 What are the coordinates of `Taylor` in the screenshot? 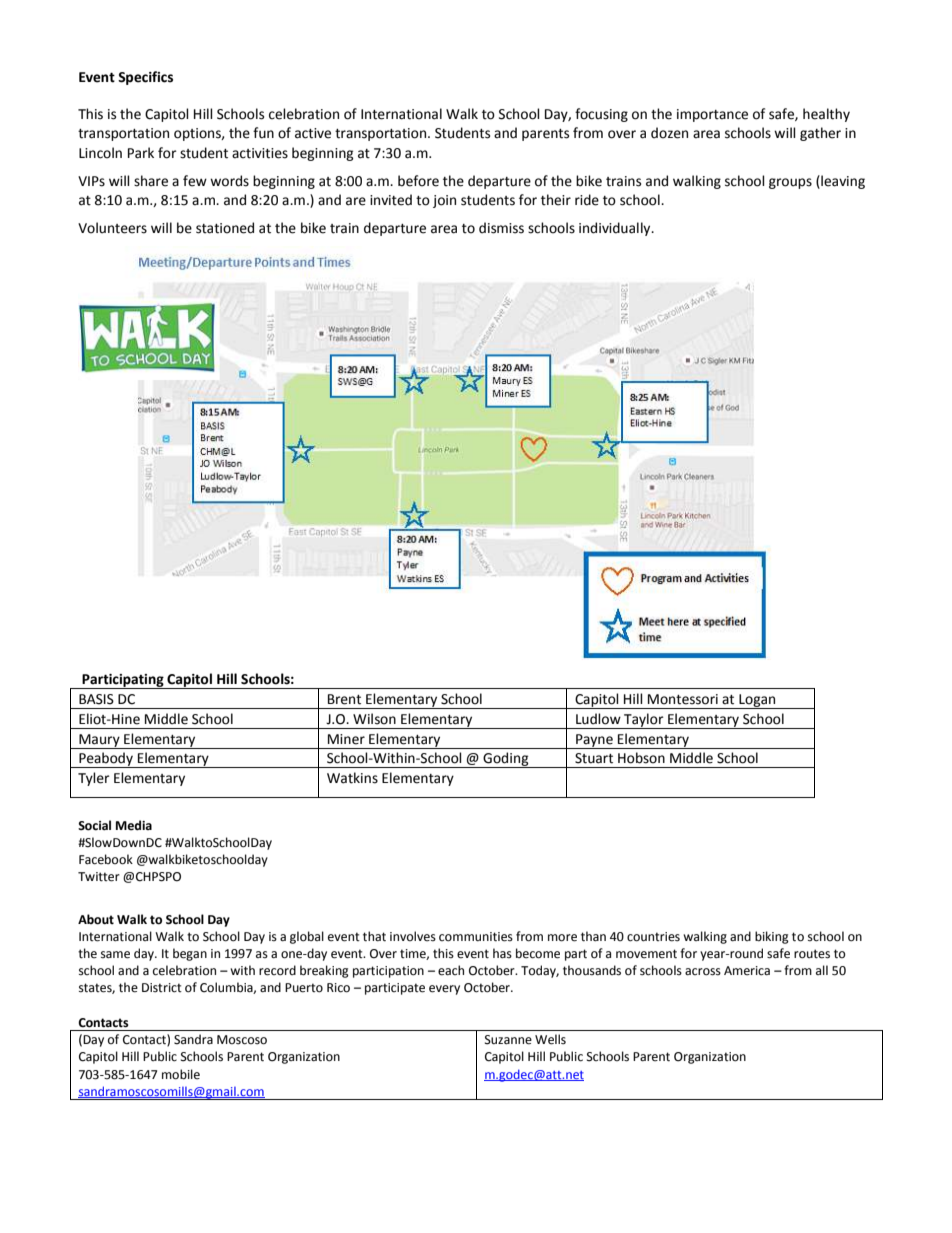 It's located at (644, 721).
